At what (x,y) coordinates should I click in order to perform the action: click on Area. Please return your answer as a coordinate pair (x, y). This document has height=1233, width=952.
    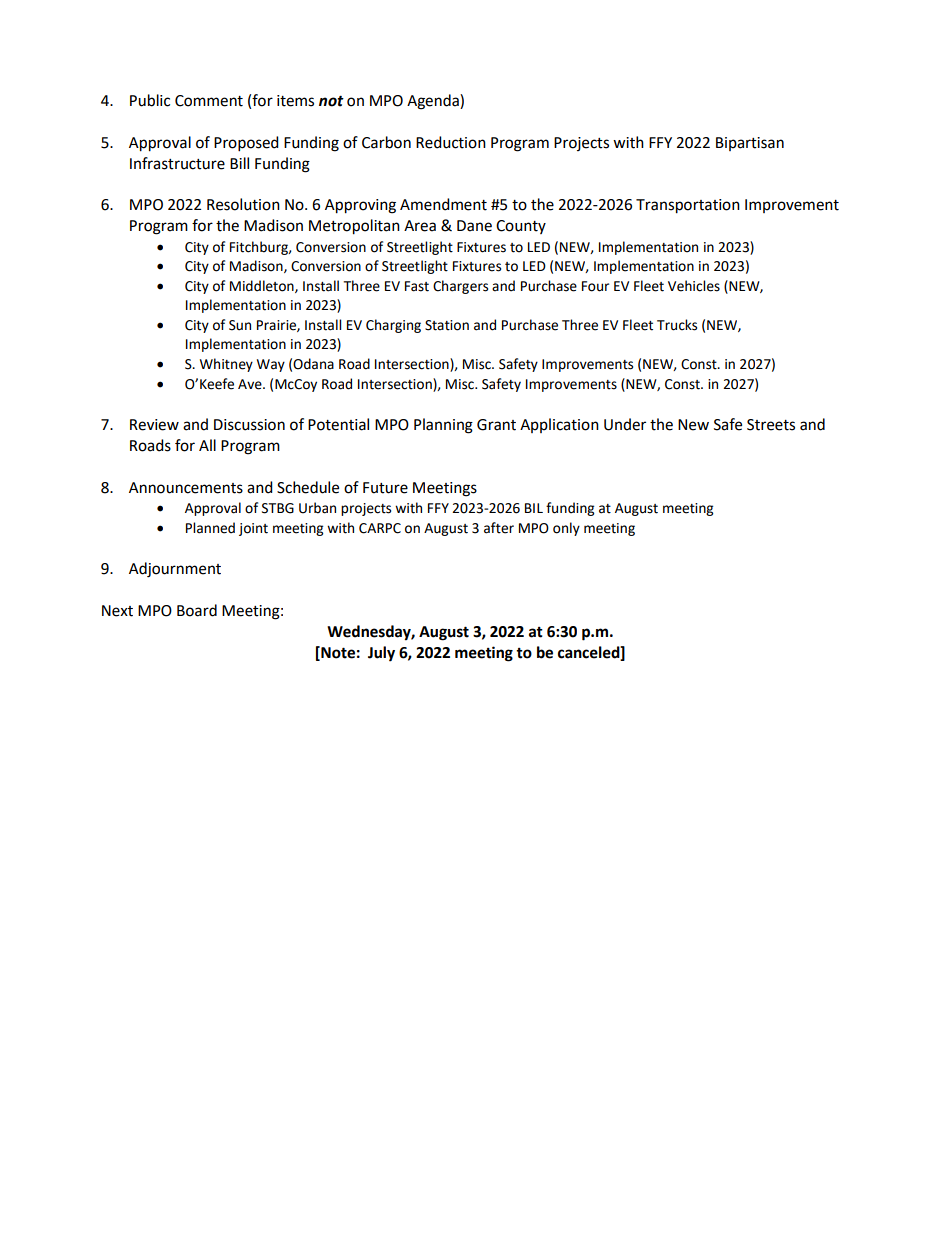
    Looking at the image, I should click on (420, 226).
